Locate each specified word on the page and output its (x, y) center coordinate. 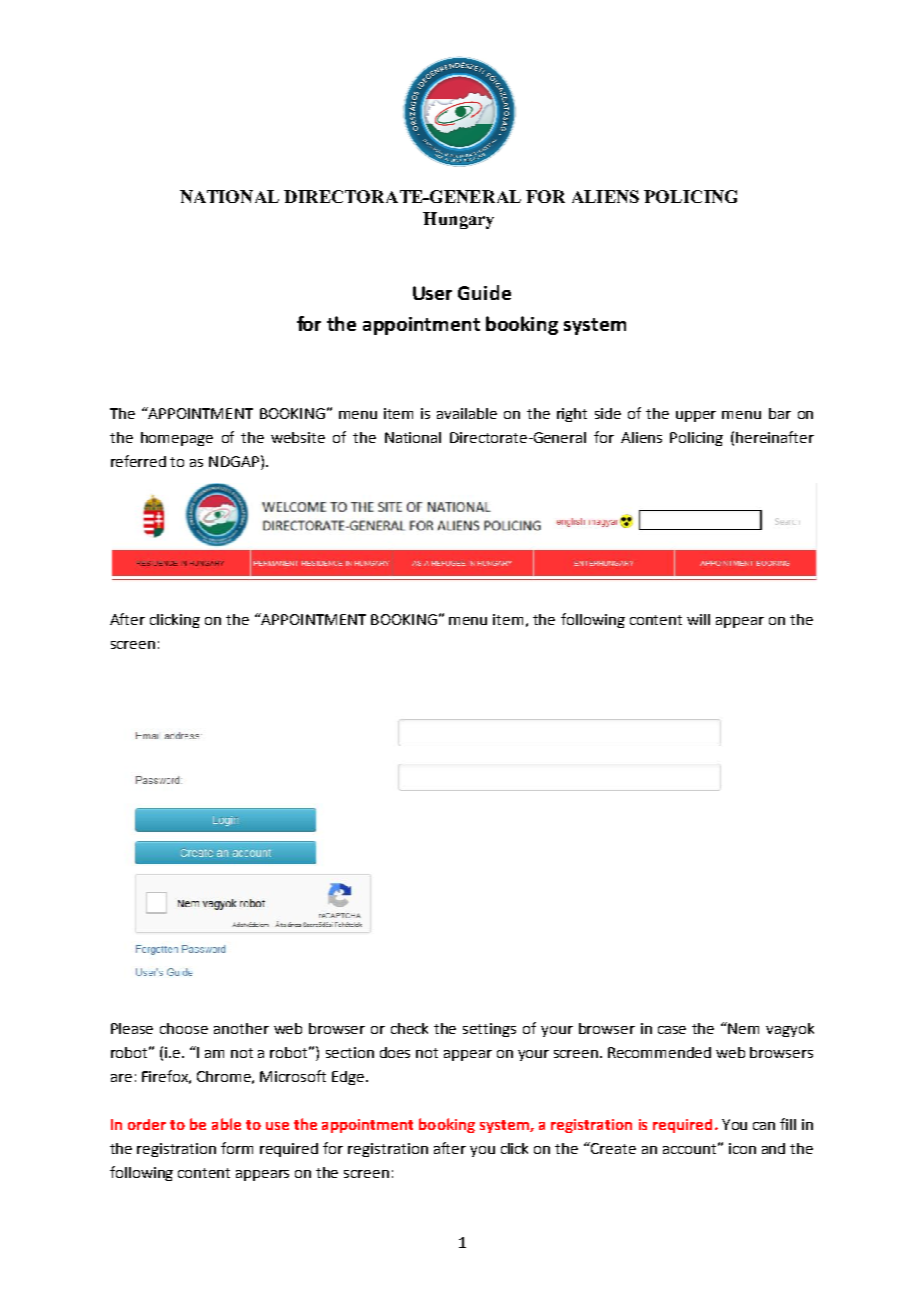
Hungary (458, 220)
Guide (484, 292)
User (432, 293)
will (698, 619)
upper (696, 416)
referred (138, 461)
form (237, 1148)
